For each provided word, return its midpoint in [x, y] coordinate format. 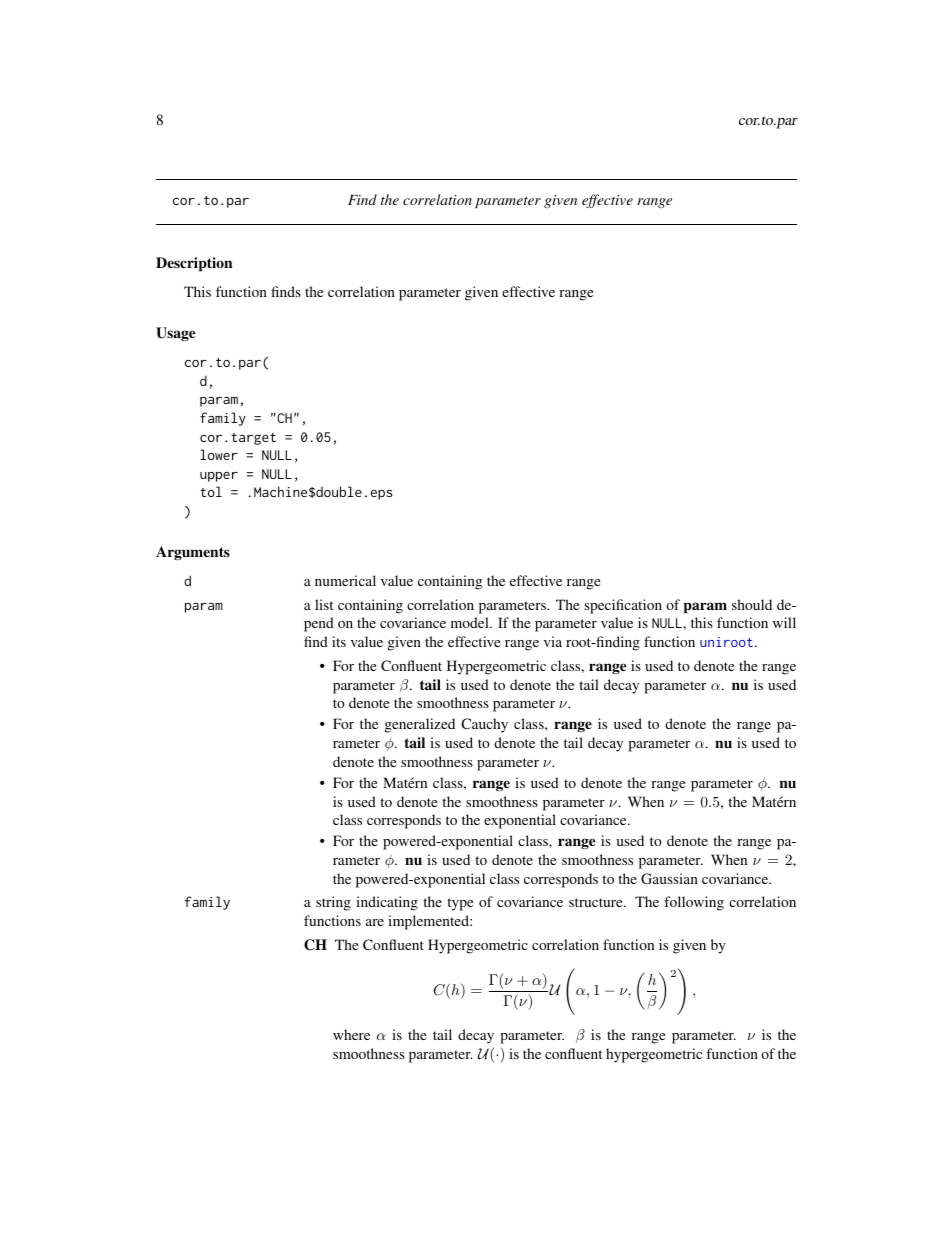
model [471, 622]
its [339, 641]
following [694, 903]
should [752, 604]
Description [194, 264]
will [784, 622]
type [460, 904]
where [351, 1034]
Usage [175, 334]
